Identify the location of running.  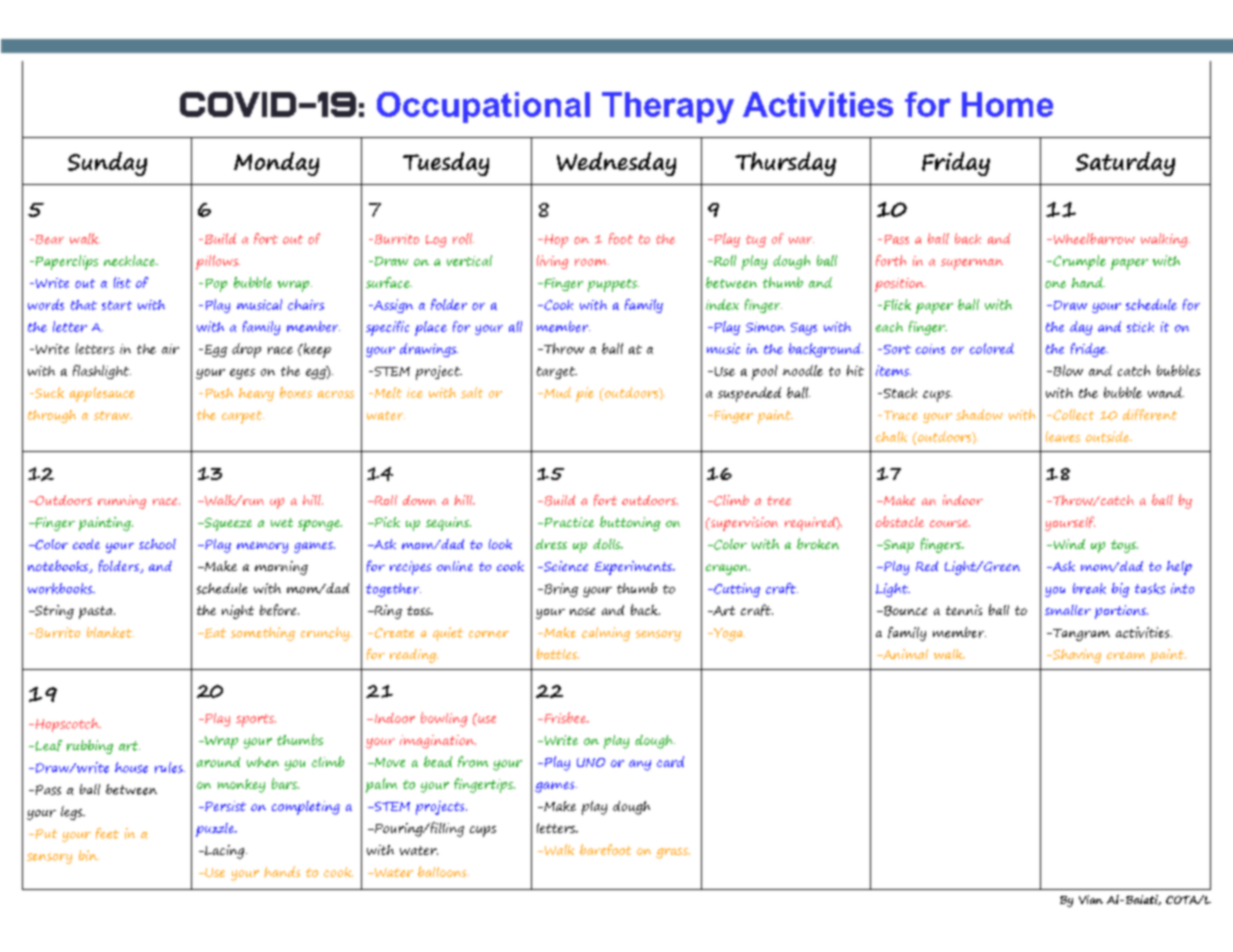
(122, 502).
